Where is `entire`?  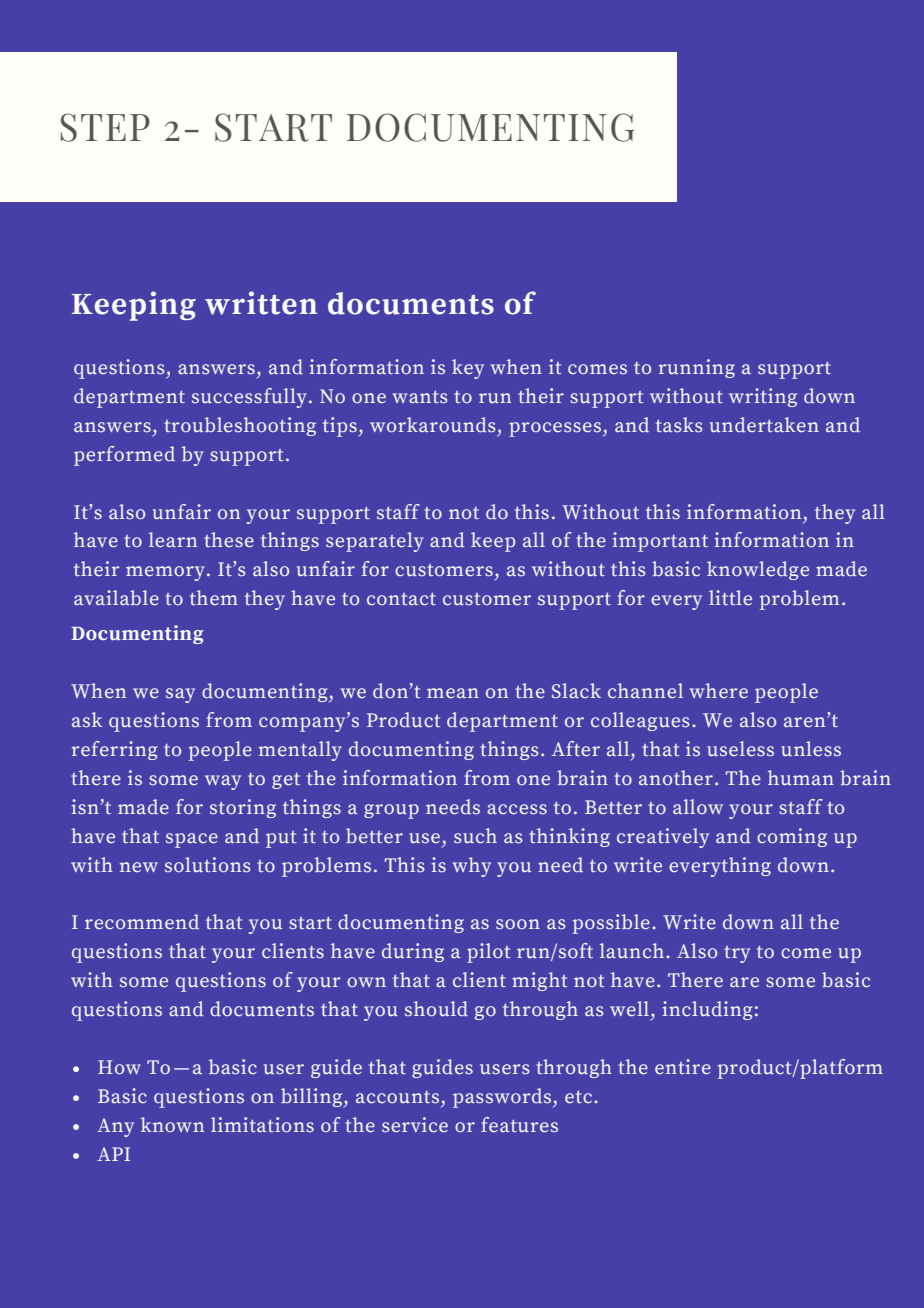
entire is located at coordinates (683, 1067).
